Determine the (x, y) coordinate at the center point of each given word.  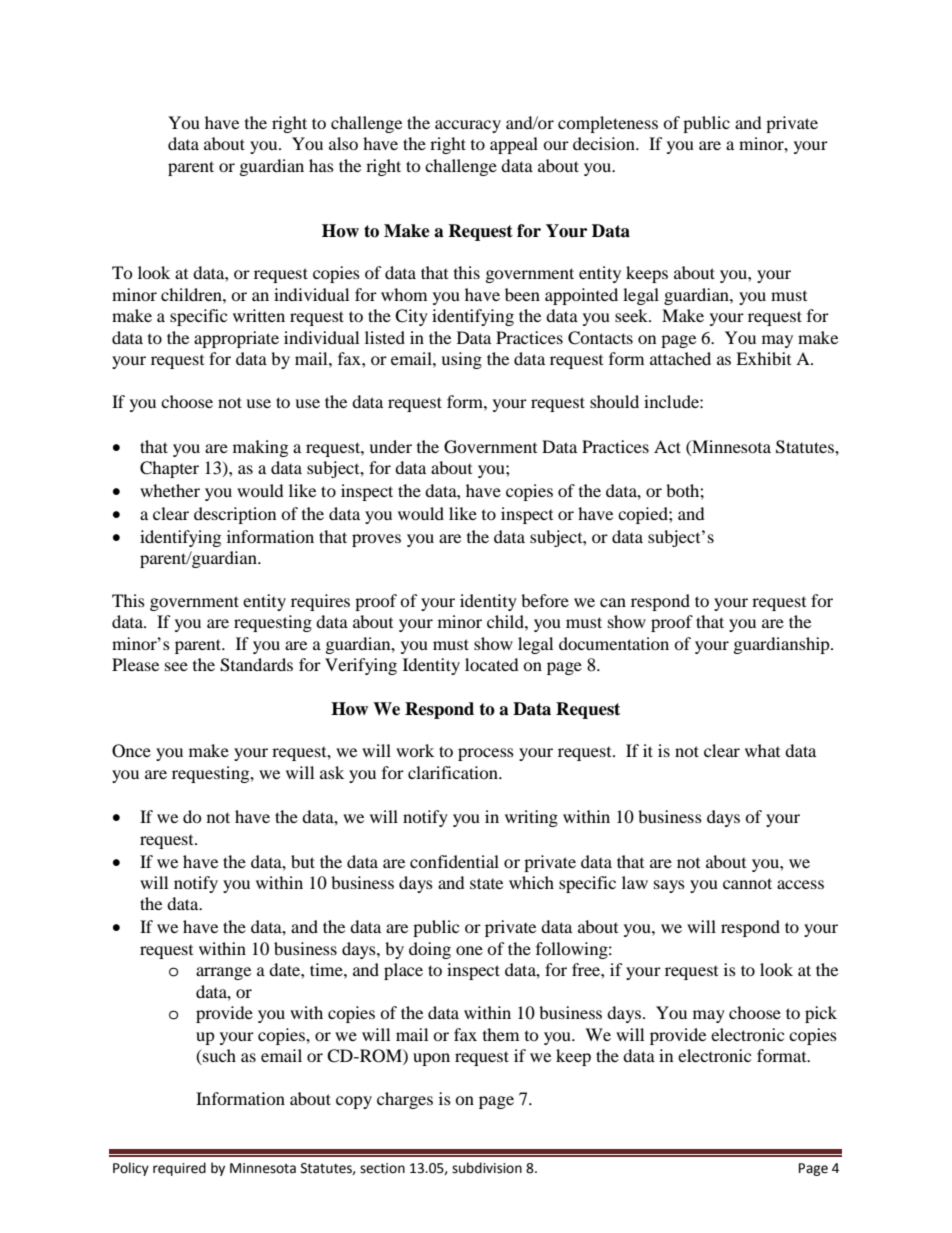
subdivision (487, 1168)
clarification (454, 772)
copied (644, 515)
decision (605, 143)
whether (170, 490)
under (390, 446)
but (303, 861)
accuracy (468, 126)
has (321, 165)
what (762, 750)
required (179, 1169)
